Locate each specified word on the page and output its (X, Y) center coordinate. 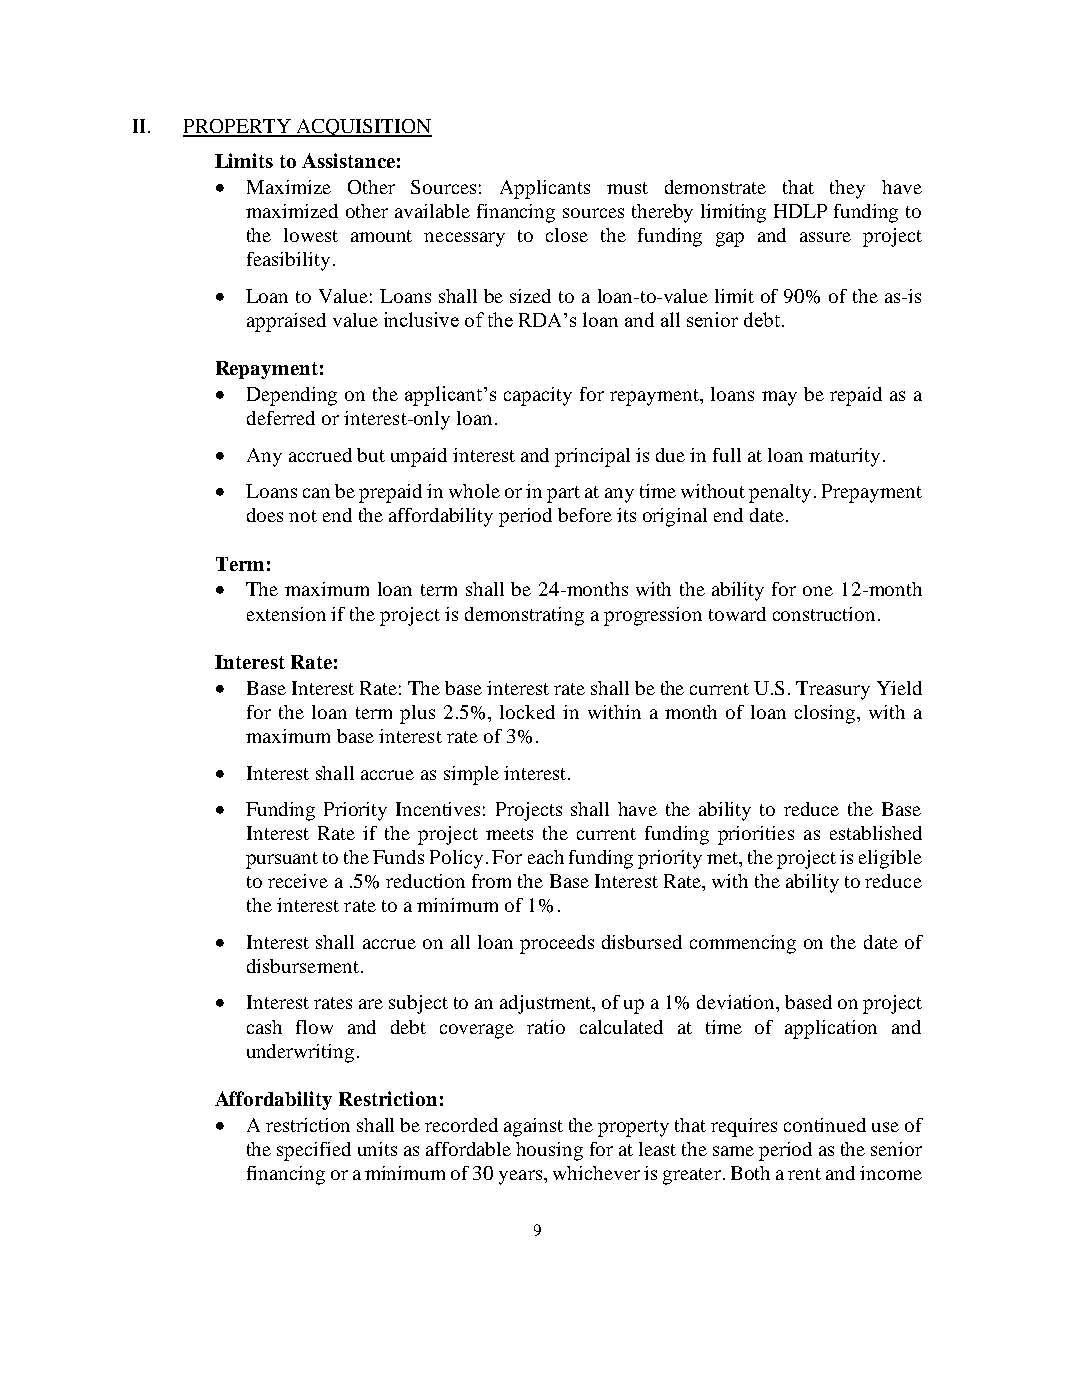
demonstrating (524, 616)
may (779, 398)
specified (314, 1151)
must (627, 188)
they (847, 189)
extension (286, 614)
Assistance (348, 160)
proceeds (557, 944)
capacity (538, 396)
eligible (890, 859)
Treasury (833, 690)
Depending (292, 396)
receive (298, 881)
